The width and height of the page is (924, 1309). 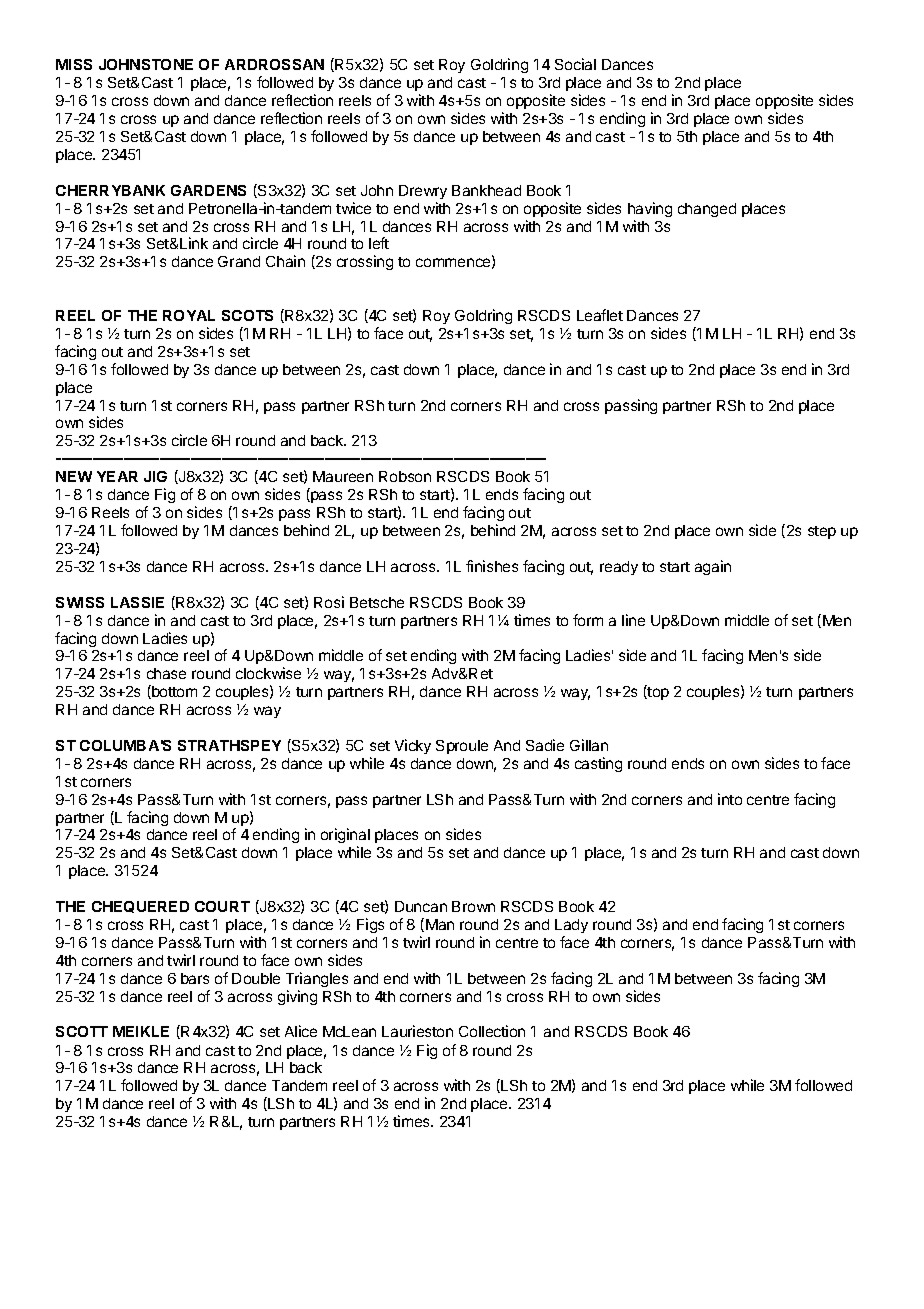 What do you see at coordinates (575, 64) in the page?
I see `Social` at bounding box center [575, 64].
